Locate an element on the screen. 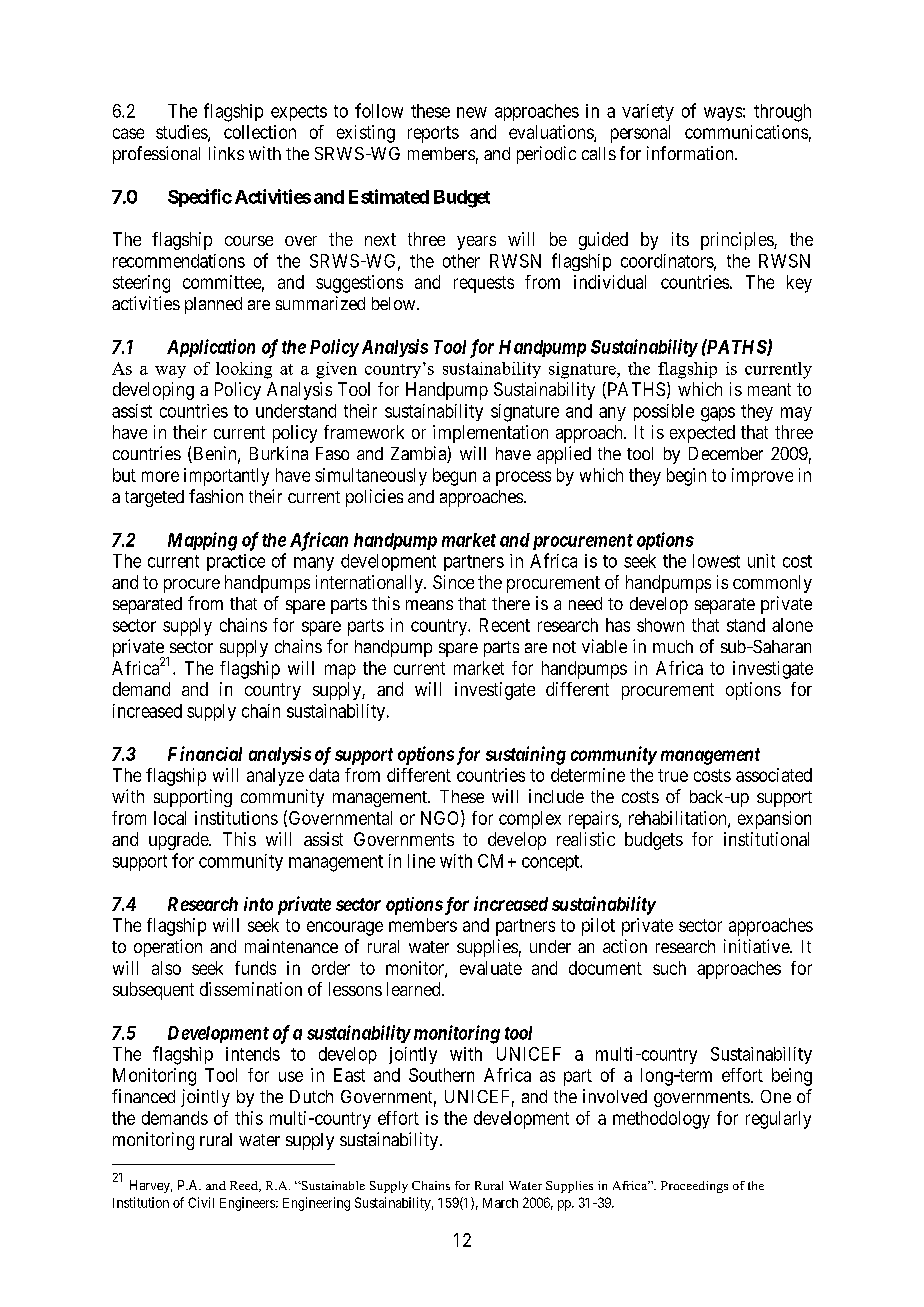 The height and width of the screenshot is (1307, 924). Civil is located at coordinates (201, 1202).
